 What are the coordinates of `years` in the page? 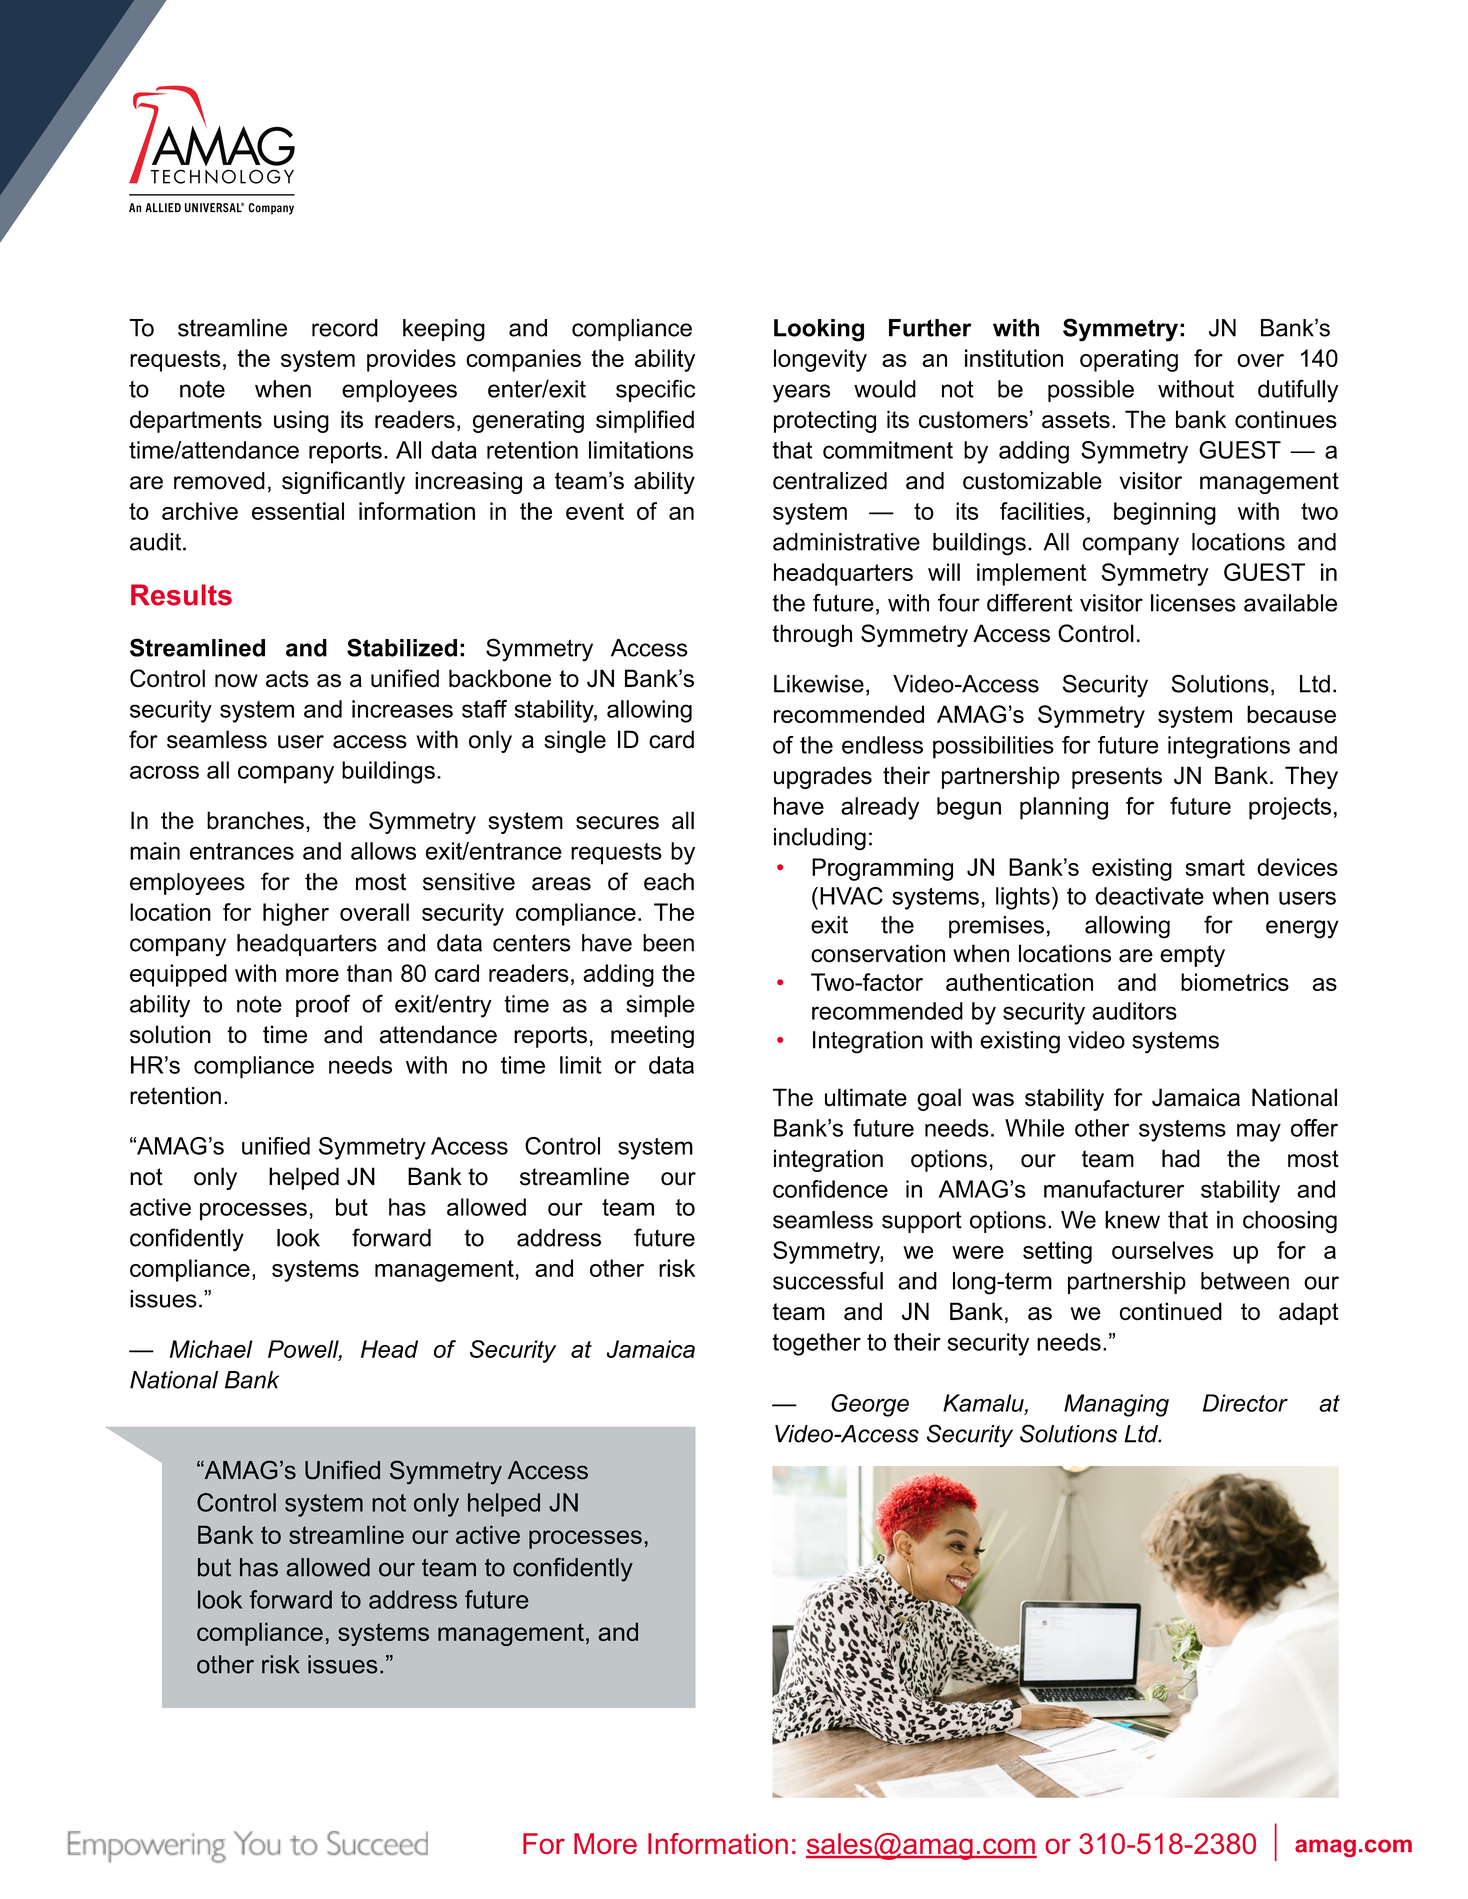 It's located at (801, 393).
